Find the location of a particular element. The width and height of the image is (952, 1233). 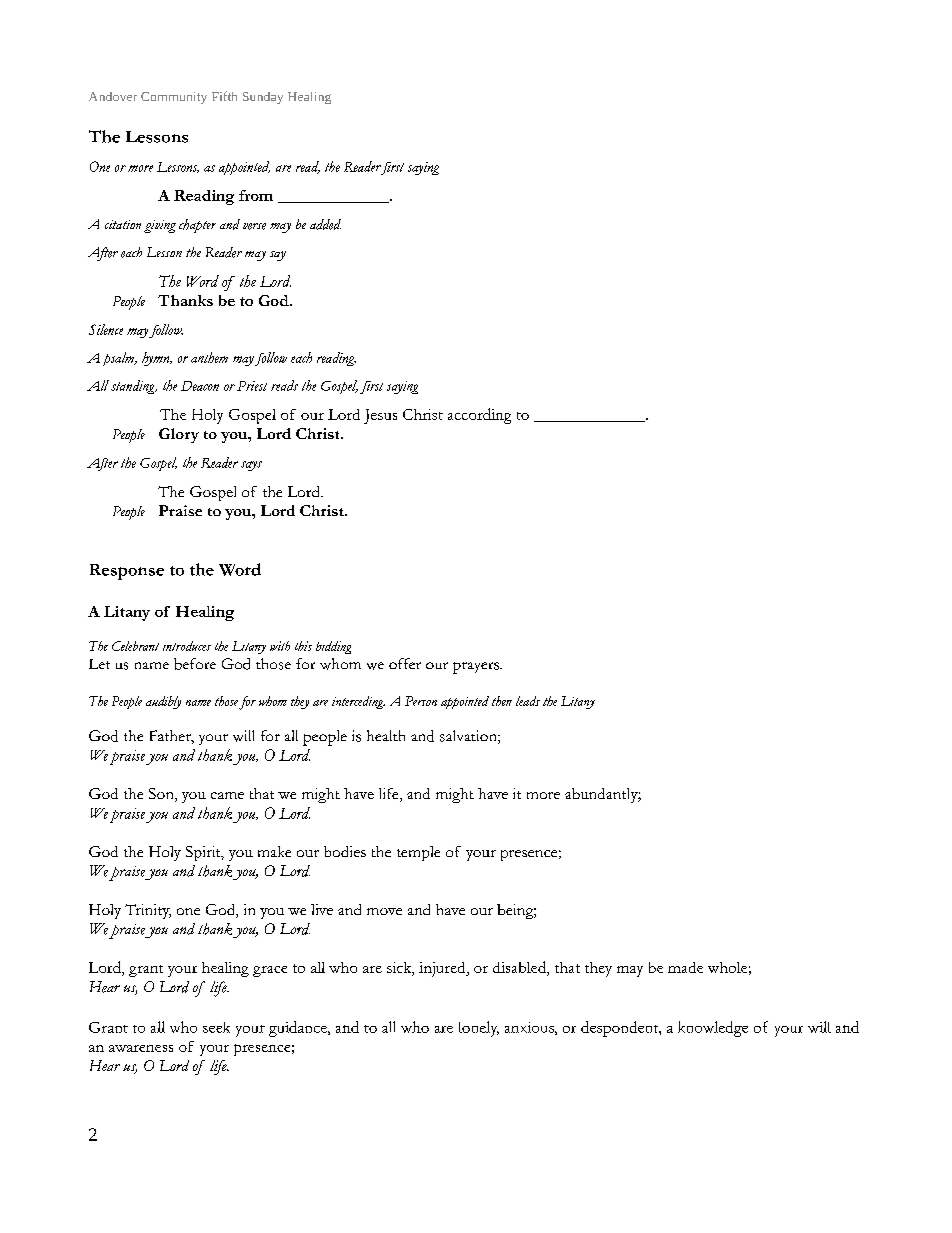

added is located at coordinates (325, 224).
